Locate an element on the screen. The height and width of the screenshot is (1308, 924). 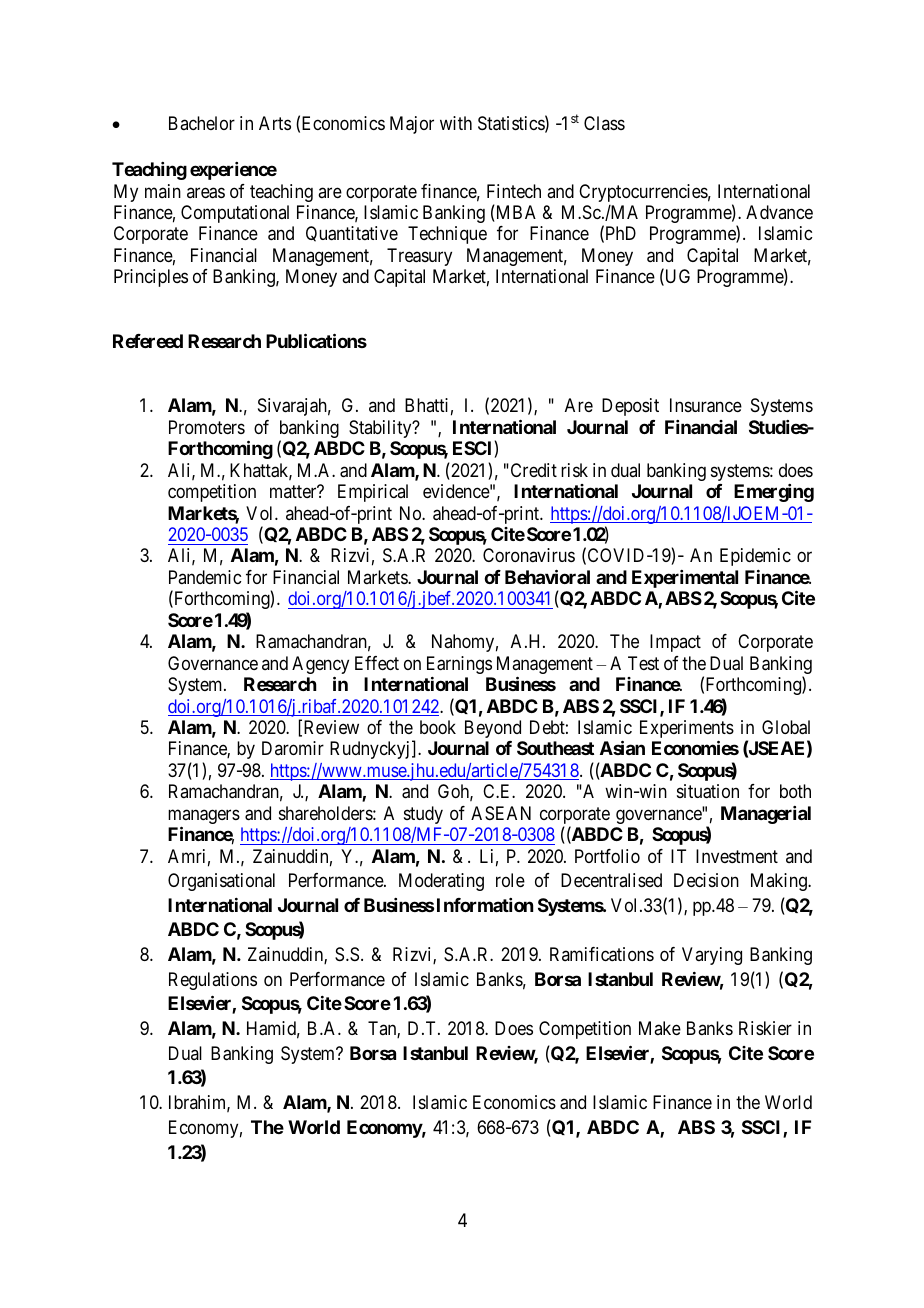
Insurance is located at coordinates (706, 405).
